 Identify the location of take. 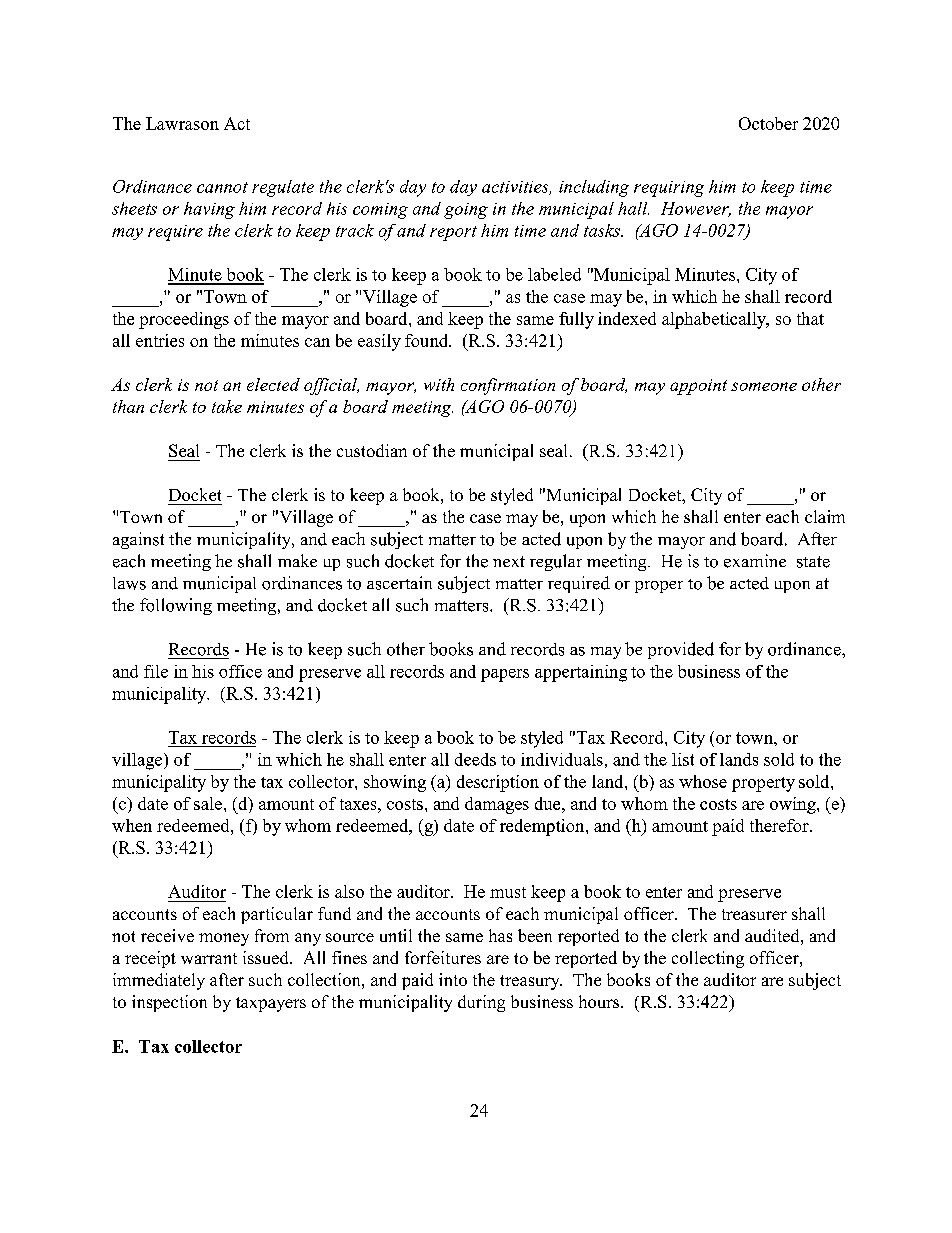
(227, 406).
